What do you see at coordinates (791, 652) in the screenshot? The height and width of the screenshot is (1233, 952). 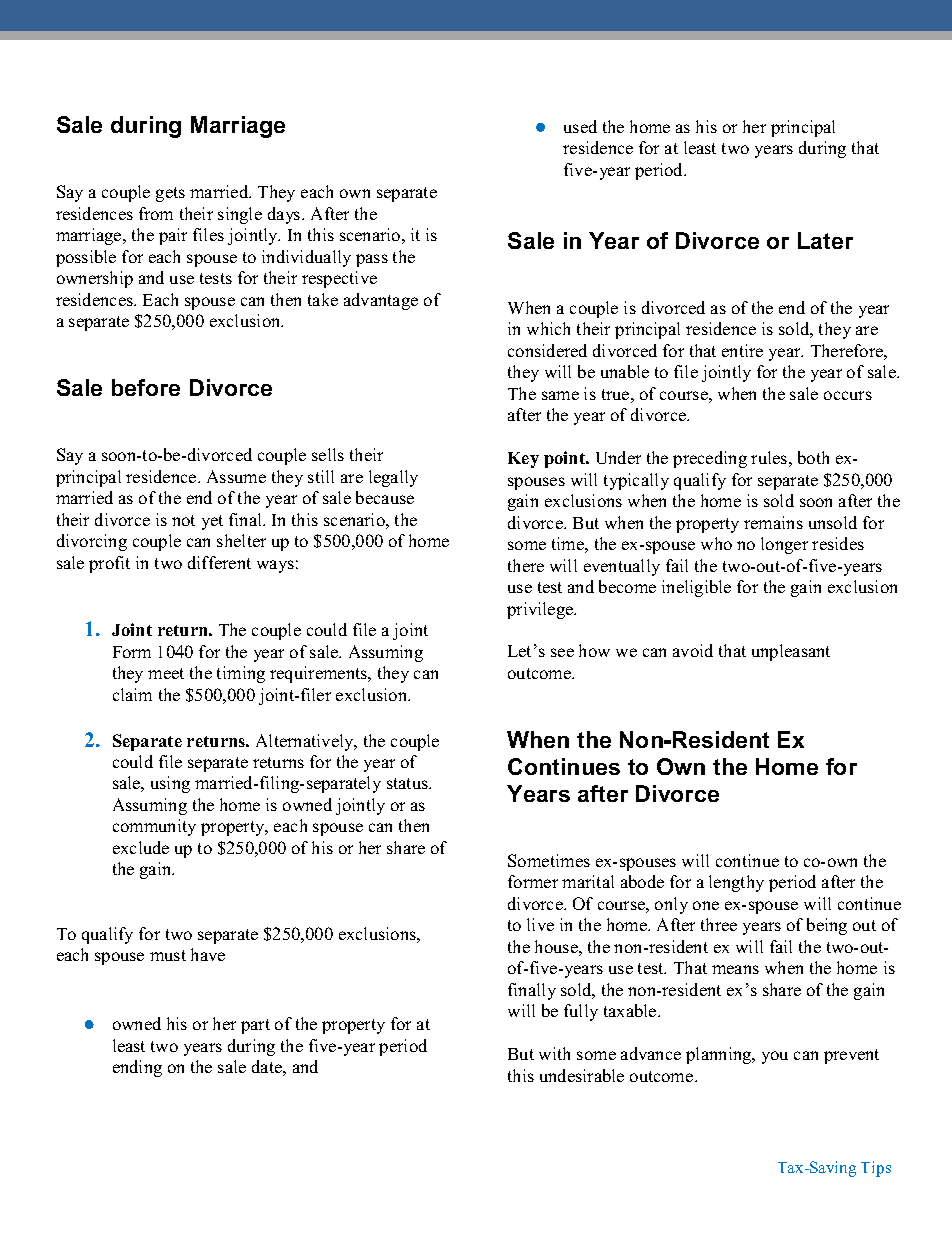 I see `unpleasant` at bounding box center [791, 652].
